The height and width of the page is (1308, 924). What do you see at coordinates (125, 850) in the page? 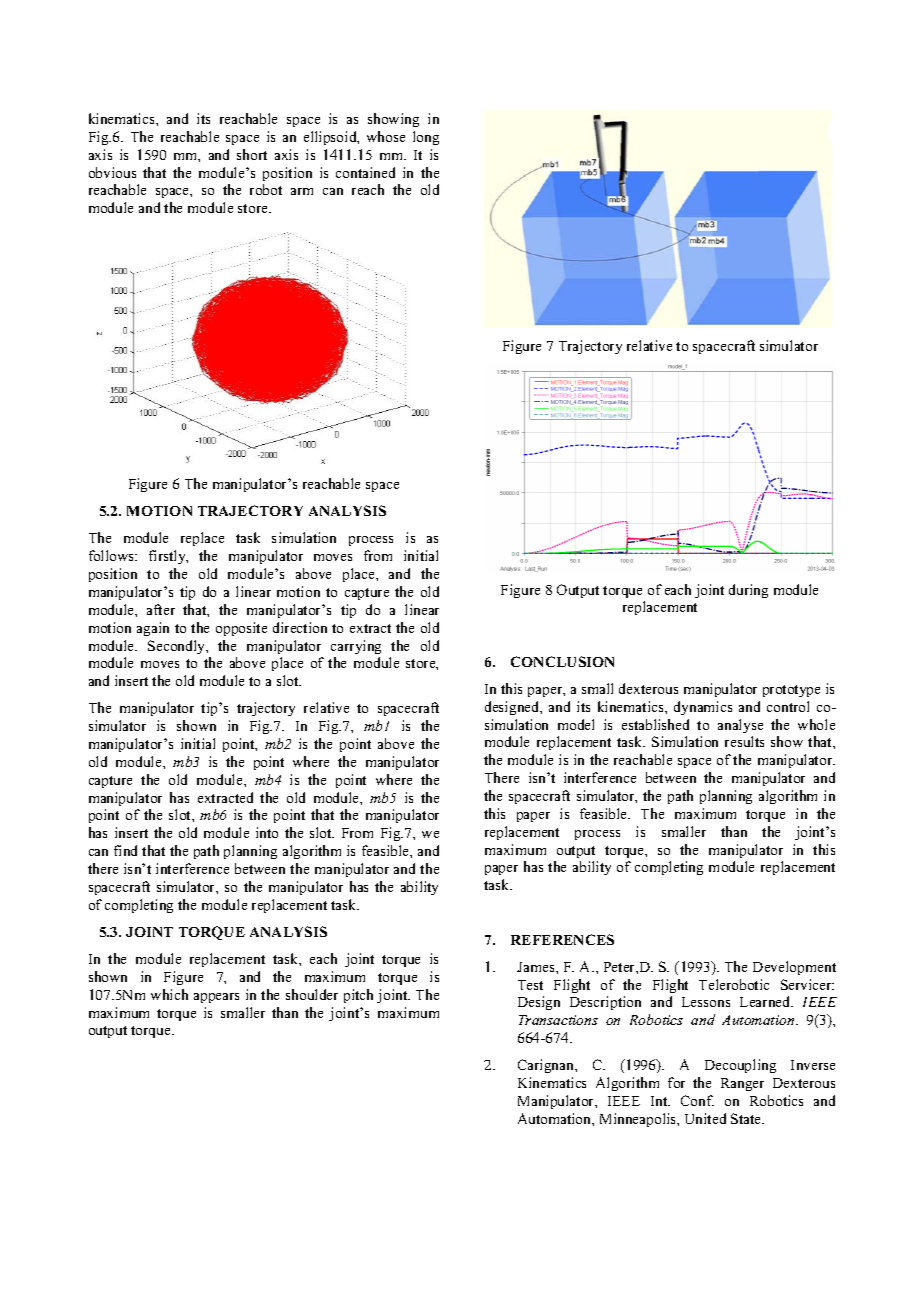
I see `find` at bounding box center [125, 850].
